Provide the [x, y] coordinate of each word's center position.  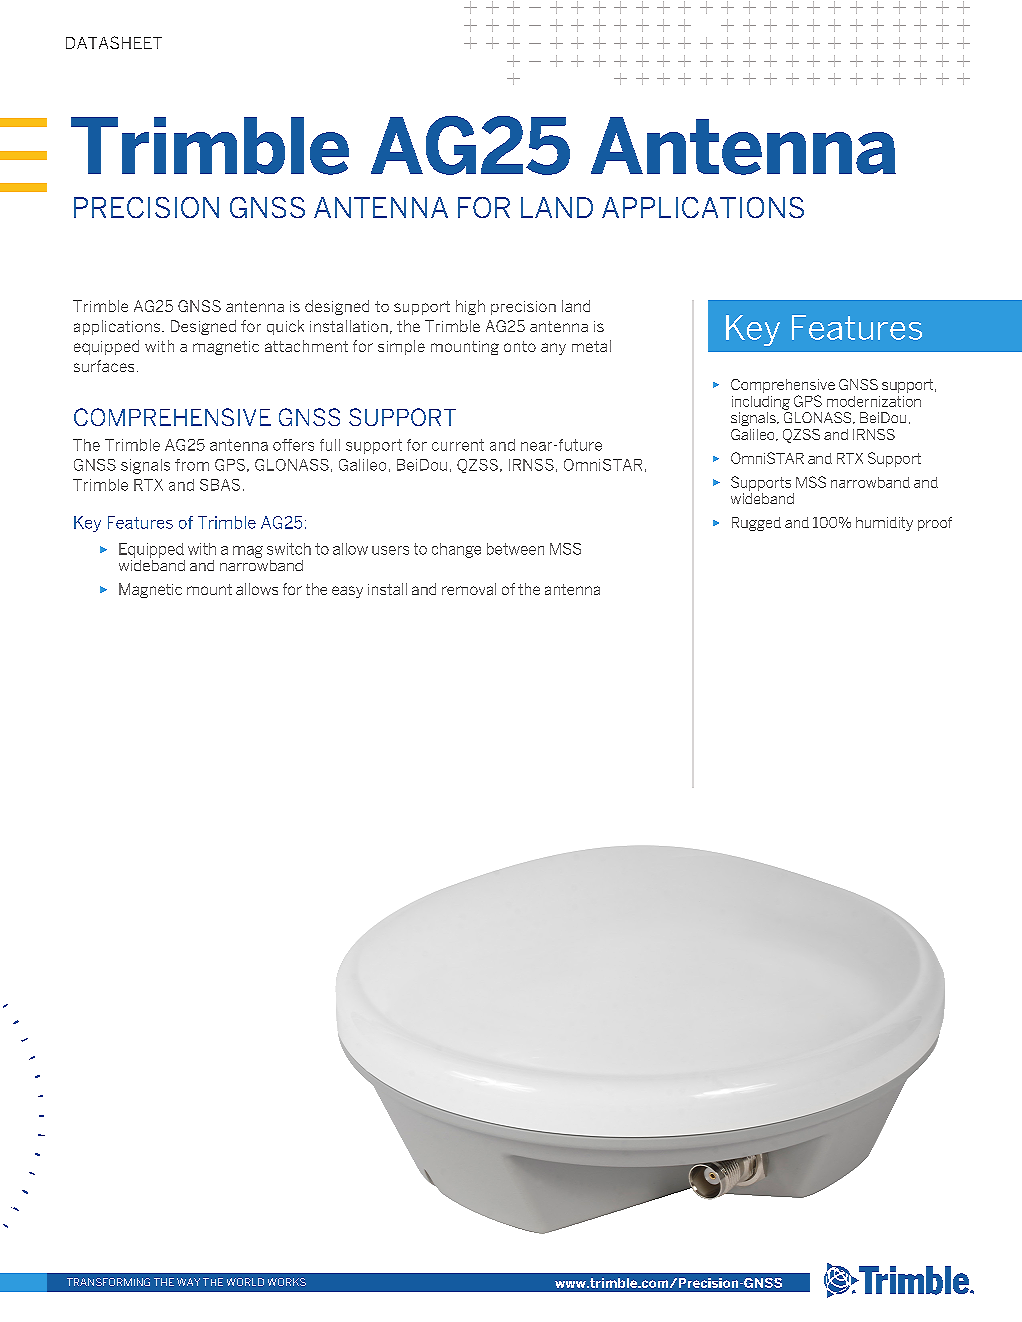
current [458, 445]
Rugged [756, 524]
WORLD [245, 1282]
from [192, 465]
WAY [188, 1282]
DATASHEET [114, 42]
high [470, 307]
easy [347, 592]
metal [591, 346]
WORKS [287, 1282]
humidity [884, 524]
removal [469, 589]
